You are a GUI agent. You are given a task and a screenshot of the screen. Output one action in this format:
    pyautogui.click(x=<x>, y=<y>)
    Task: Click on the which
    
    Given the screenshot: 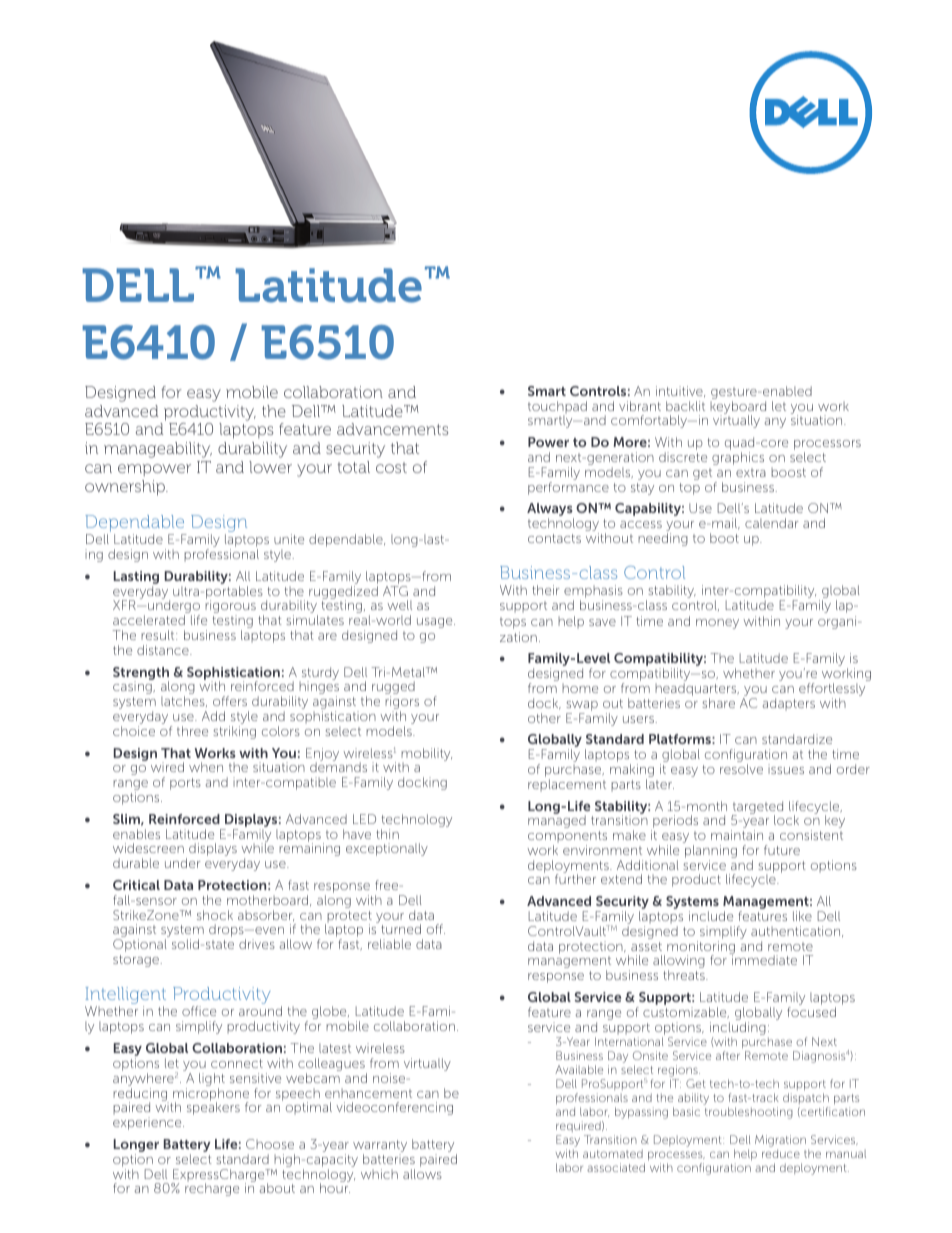 What is the action you would take?
    pyautogui.click(x=379, y=1174)
